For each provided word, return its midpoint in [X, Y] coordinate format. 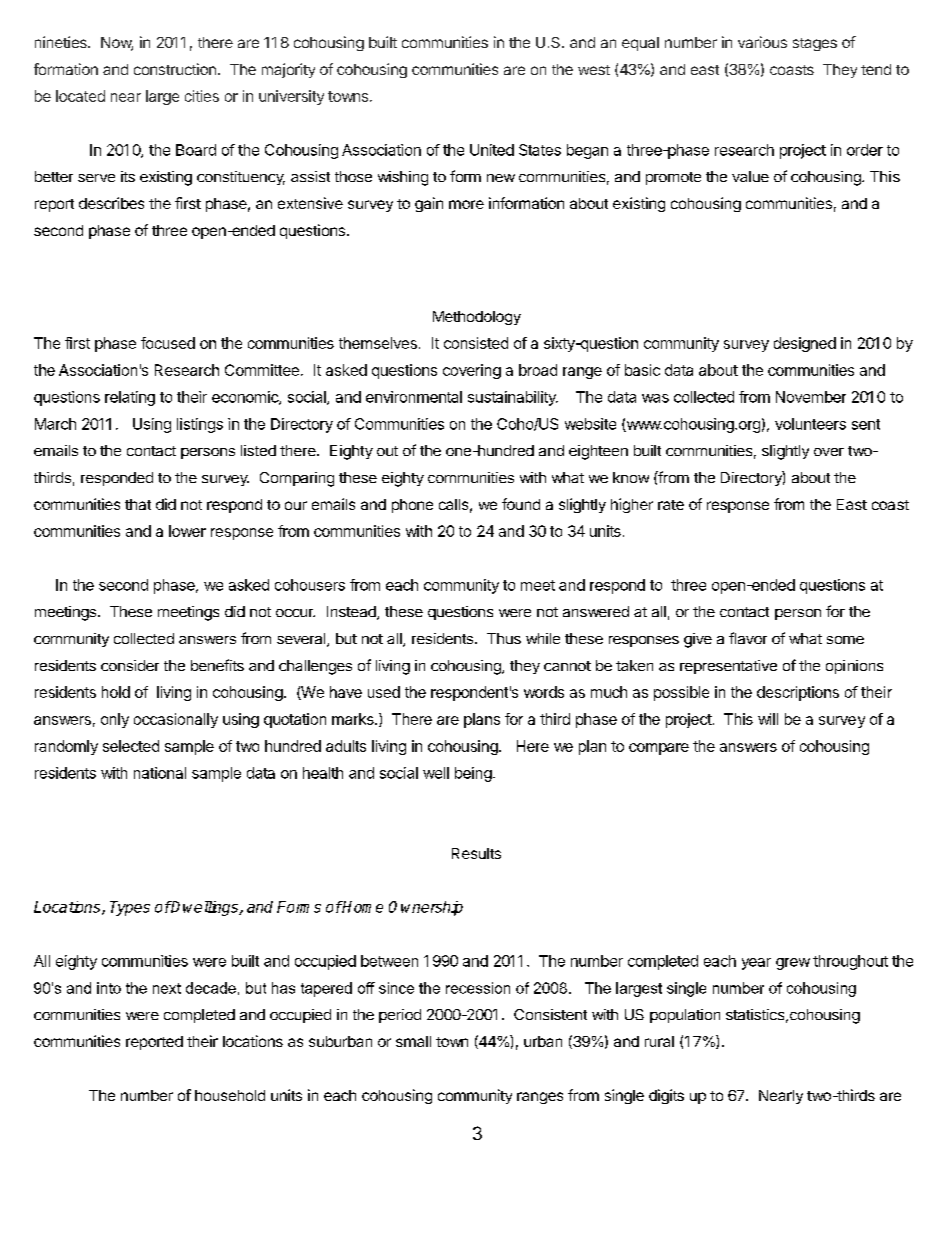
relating [130, 398]
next [167, 988]
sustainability [513, 398]
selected [131, 746]
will [768, 719]
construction [175, 69]
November [811, 397]
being [473, 774]
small [413, 1041]
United [492, 150]
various [762, 42]
